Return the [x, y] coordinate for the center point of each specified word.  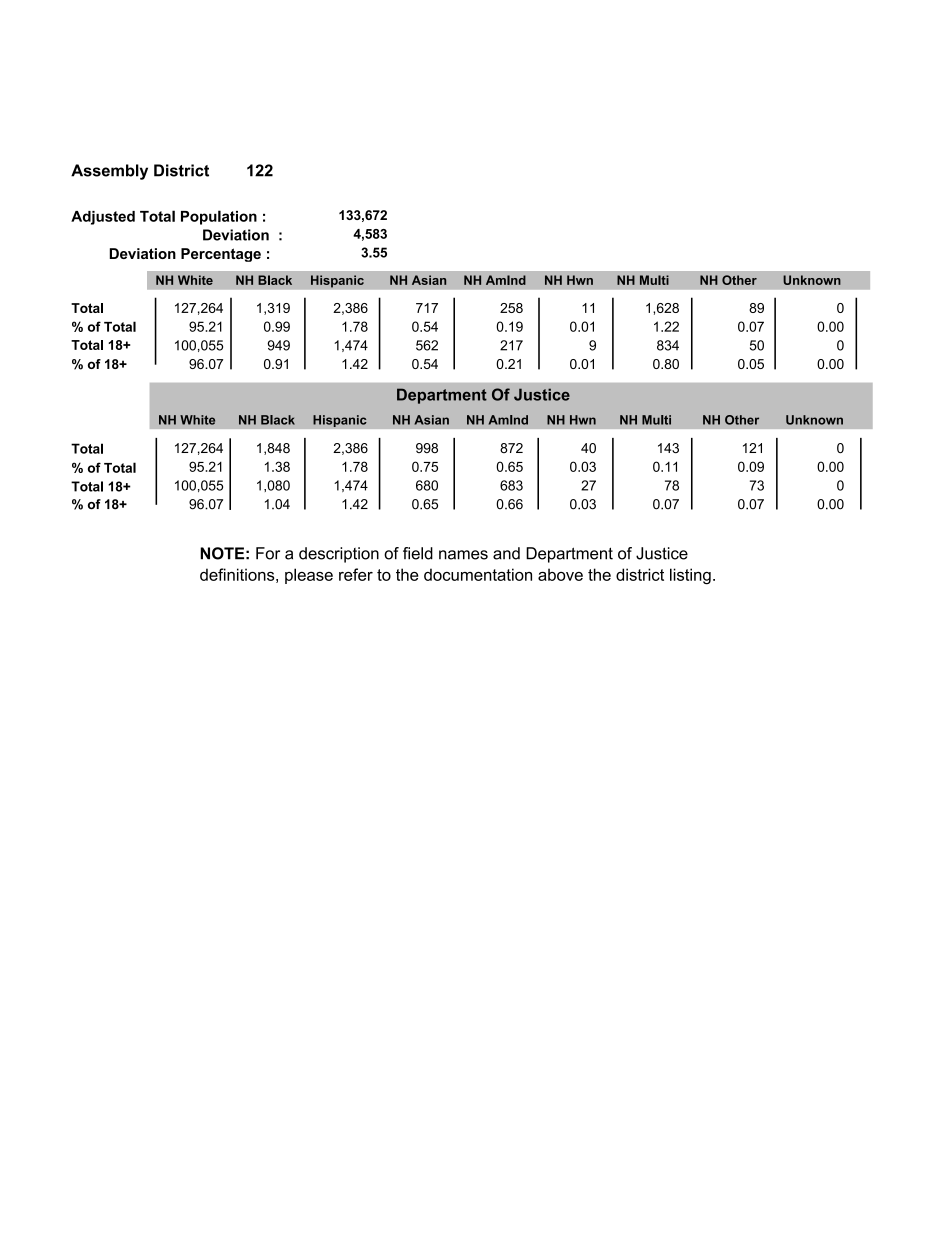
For [268, 553]
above [560, 574]
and [506, 553]
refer [356, 574]
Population [219, 217]
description [339, 555]
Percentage [221, 255]
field [418, 553]
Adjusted [103, 218]
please [309, 576]
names [463, 555]
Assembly [109, 172]
